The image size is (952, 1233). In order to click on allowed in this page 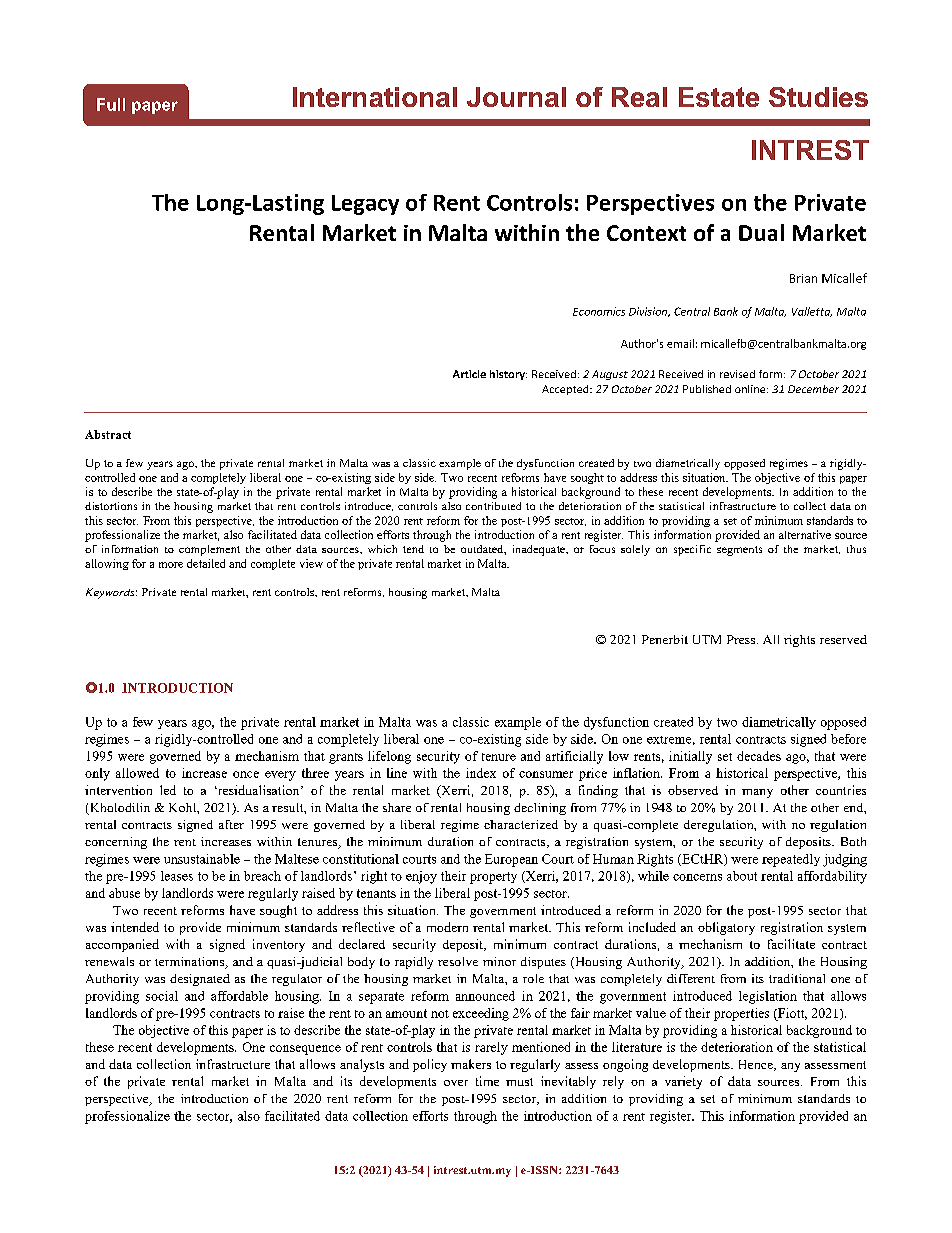, I will do `click(137, 773)`.
